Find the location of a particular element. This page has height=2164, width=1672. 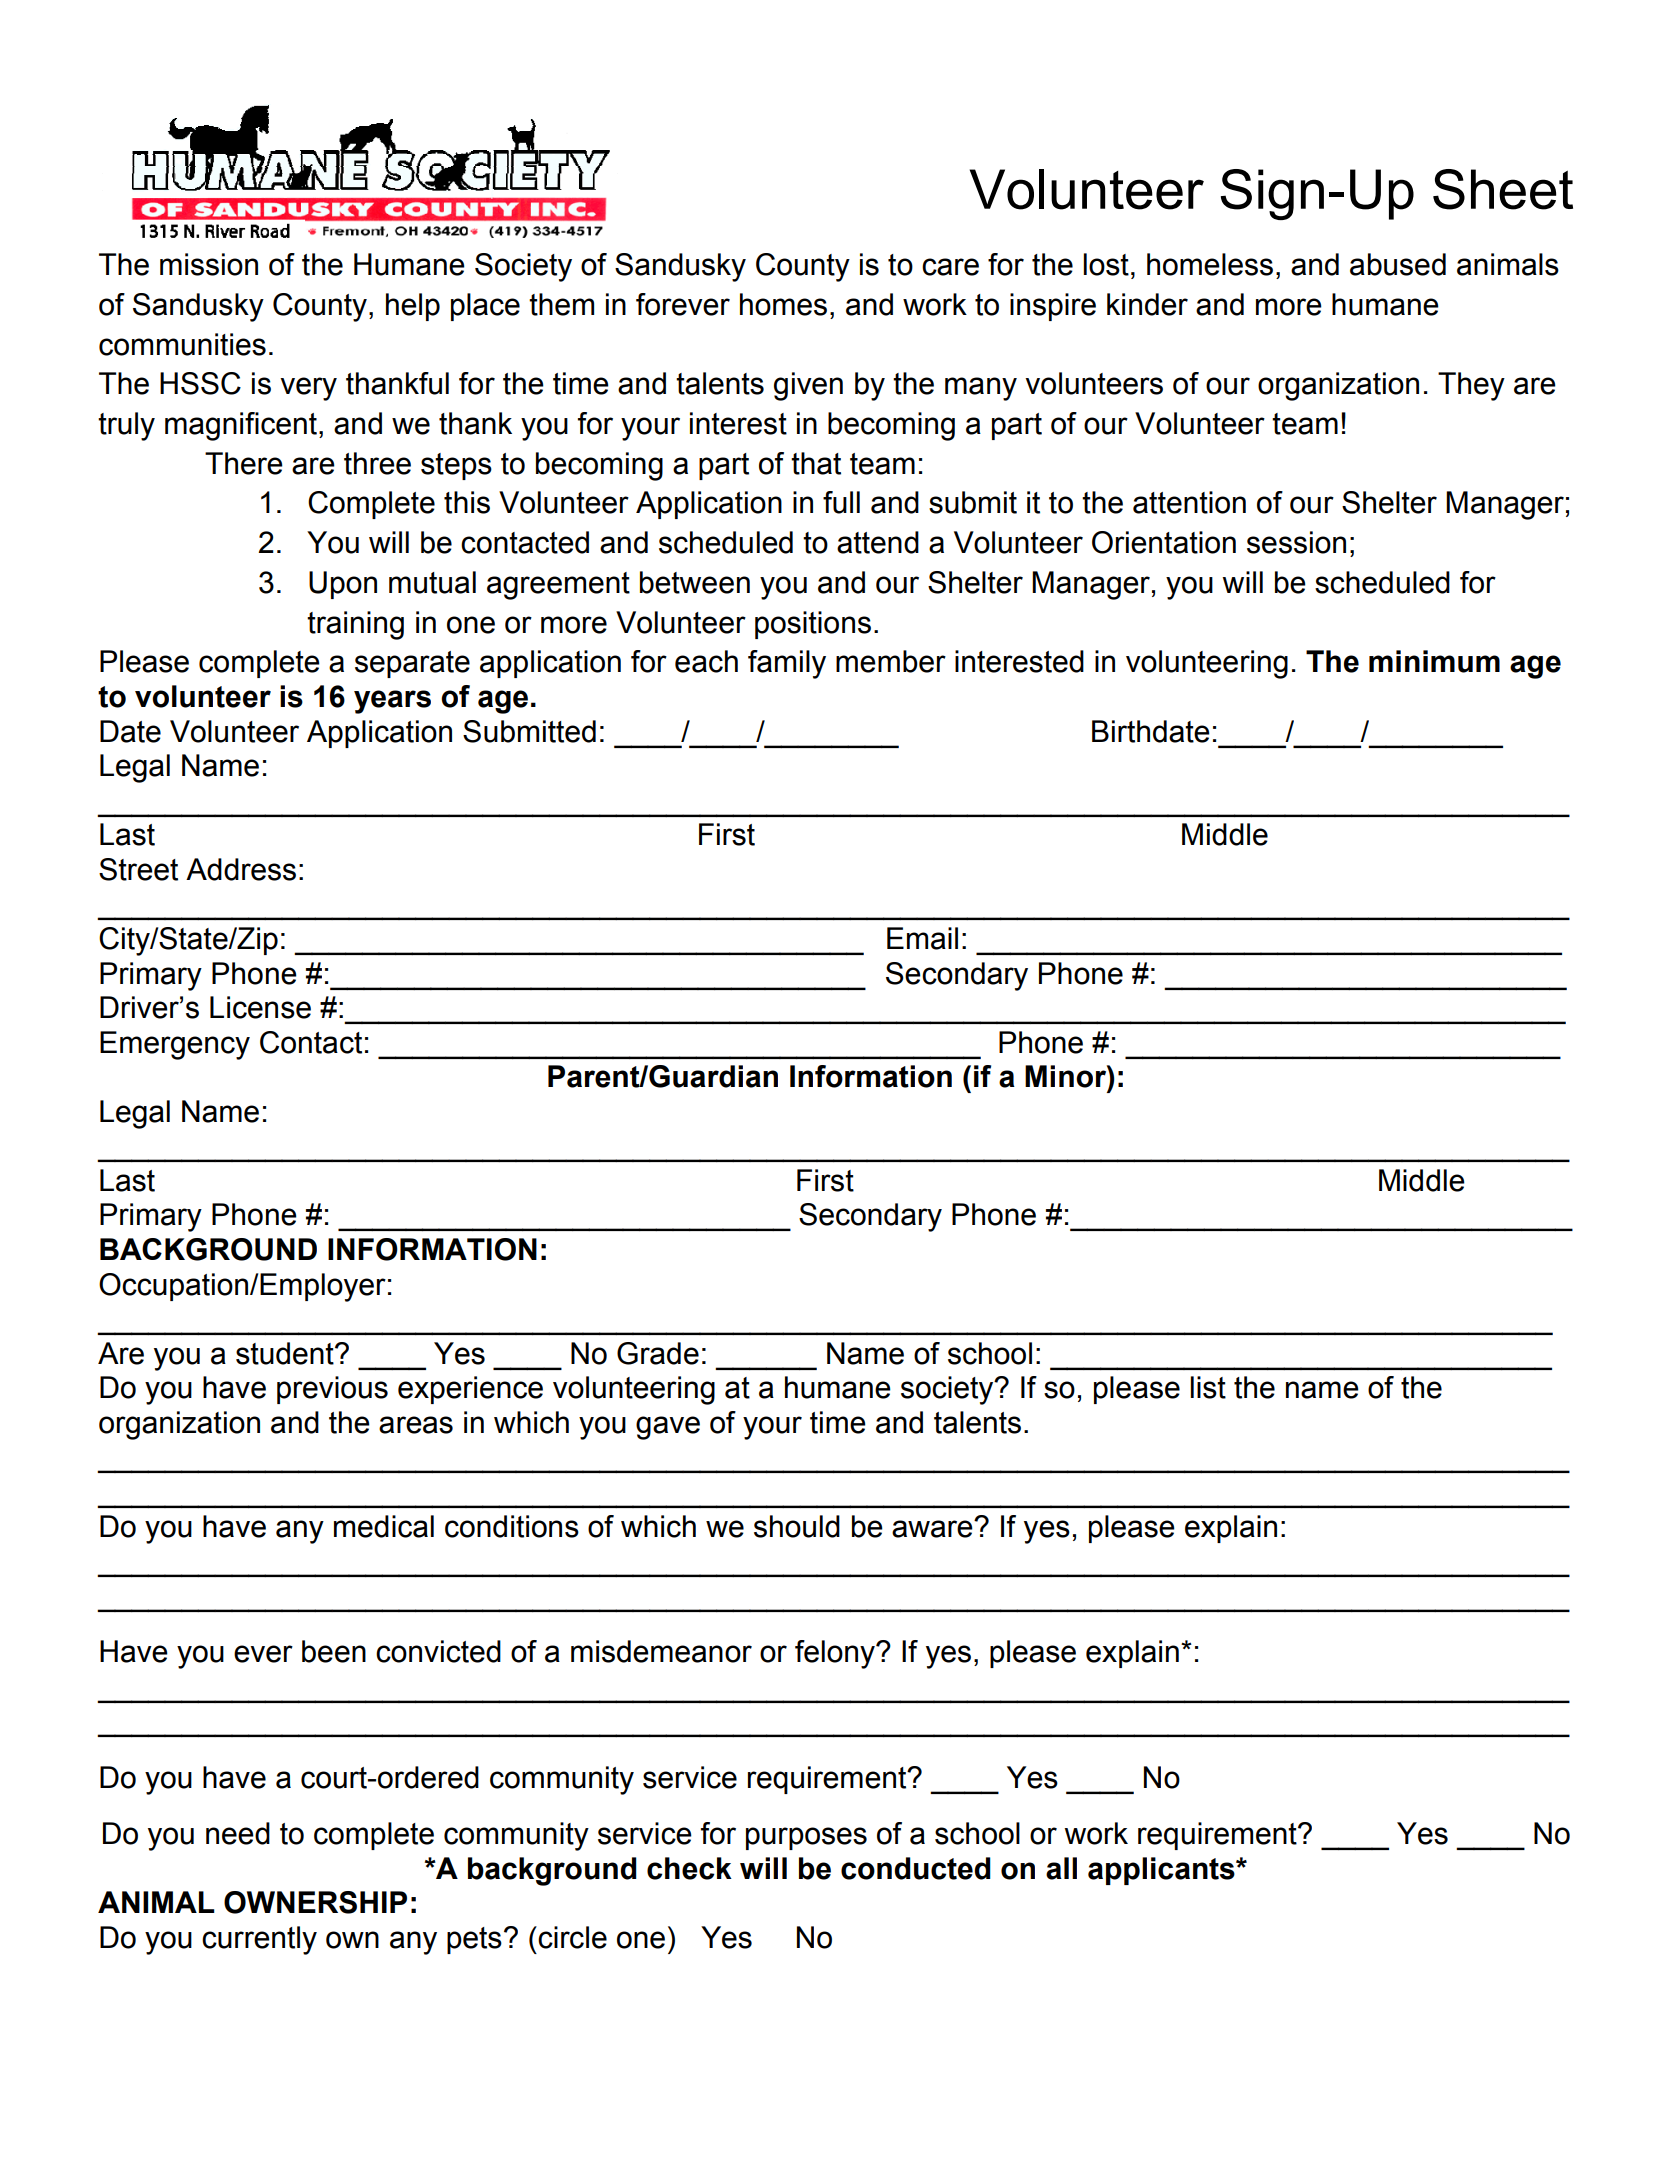

abused is located at coordinates (1398, 264).
